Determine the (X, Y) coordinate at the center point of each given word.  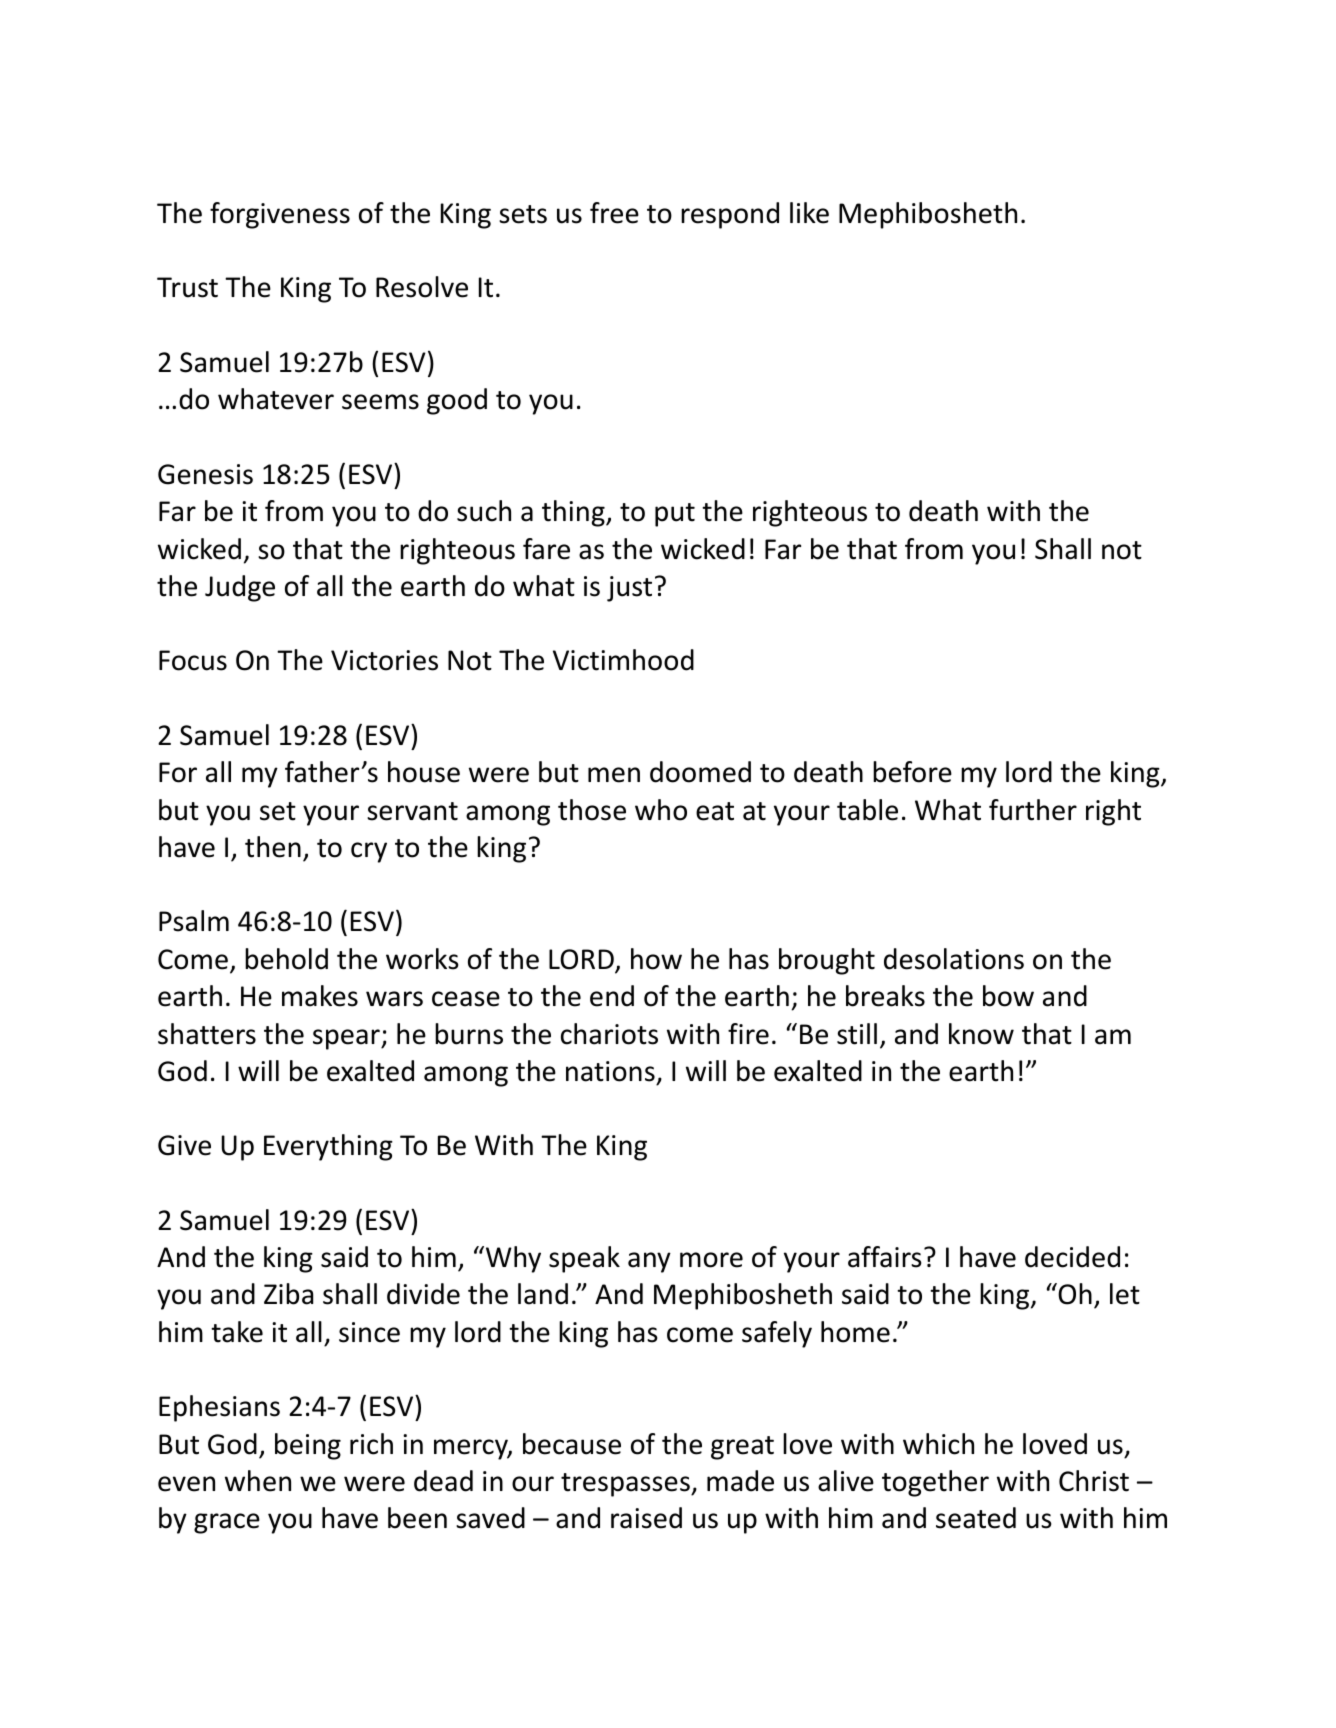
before (912, 772)
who (661, 810)
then (273, 847)
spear (347, 1039)
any (649, 1262)
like (809, 213)
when (258, 1481)
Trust (187, 287)
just (629, 589)
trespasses (626, 1485)
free (614, 213)
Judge (240, 588)
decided (1072, 1257)
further (1033, 810)
